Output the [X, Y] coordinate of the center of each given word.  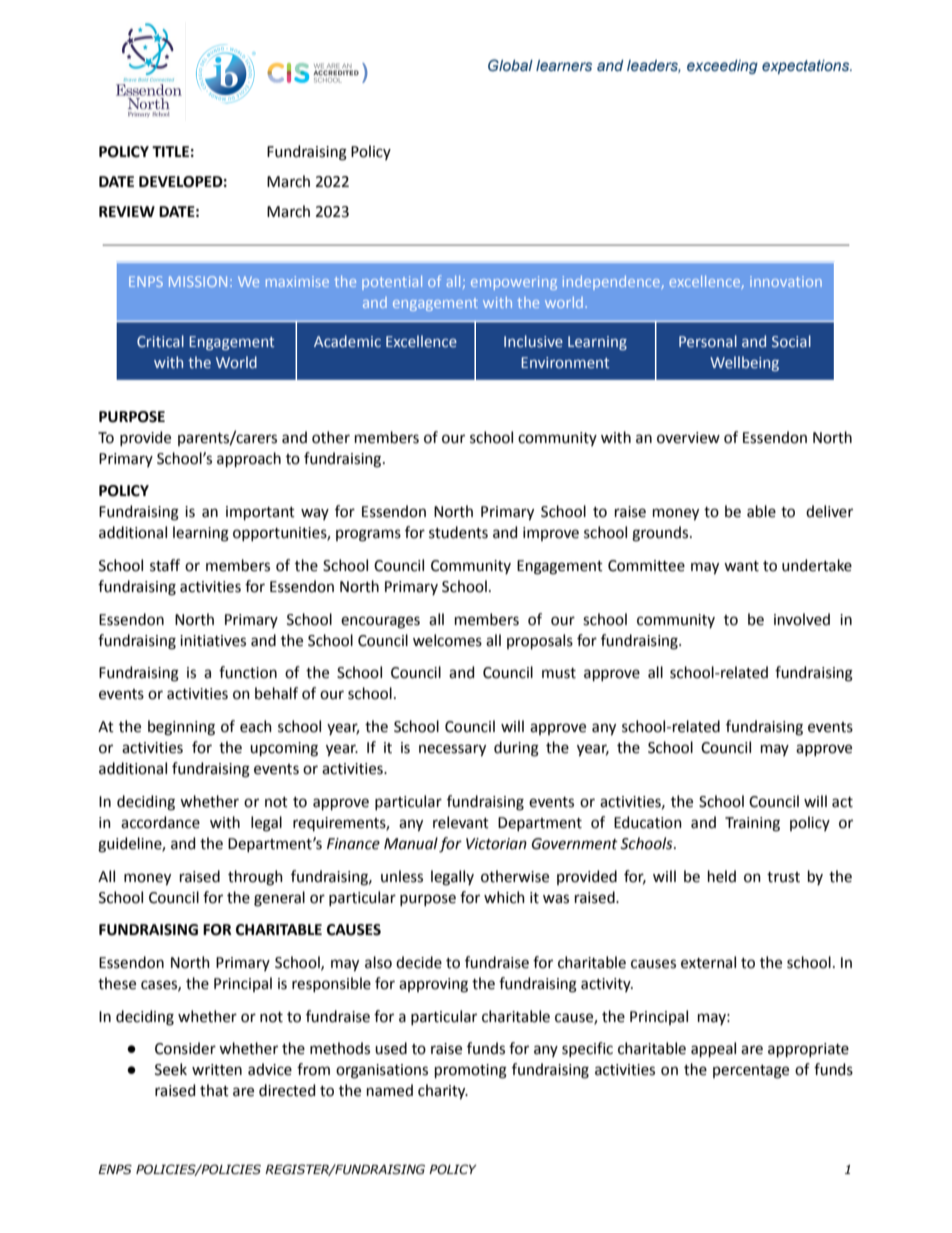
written [217, 1070]
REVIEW [127, 211]
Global [510, 65]
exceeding [722, 67]
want [741, 566]
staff [165, 565]
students [458, 532]
